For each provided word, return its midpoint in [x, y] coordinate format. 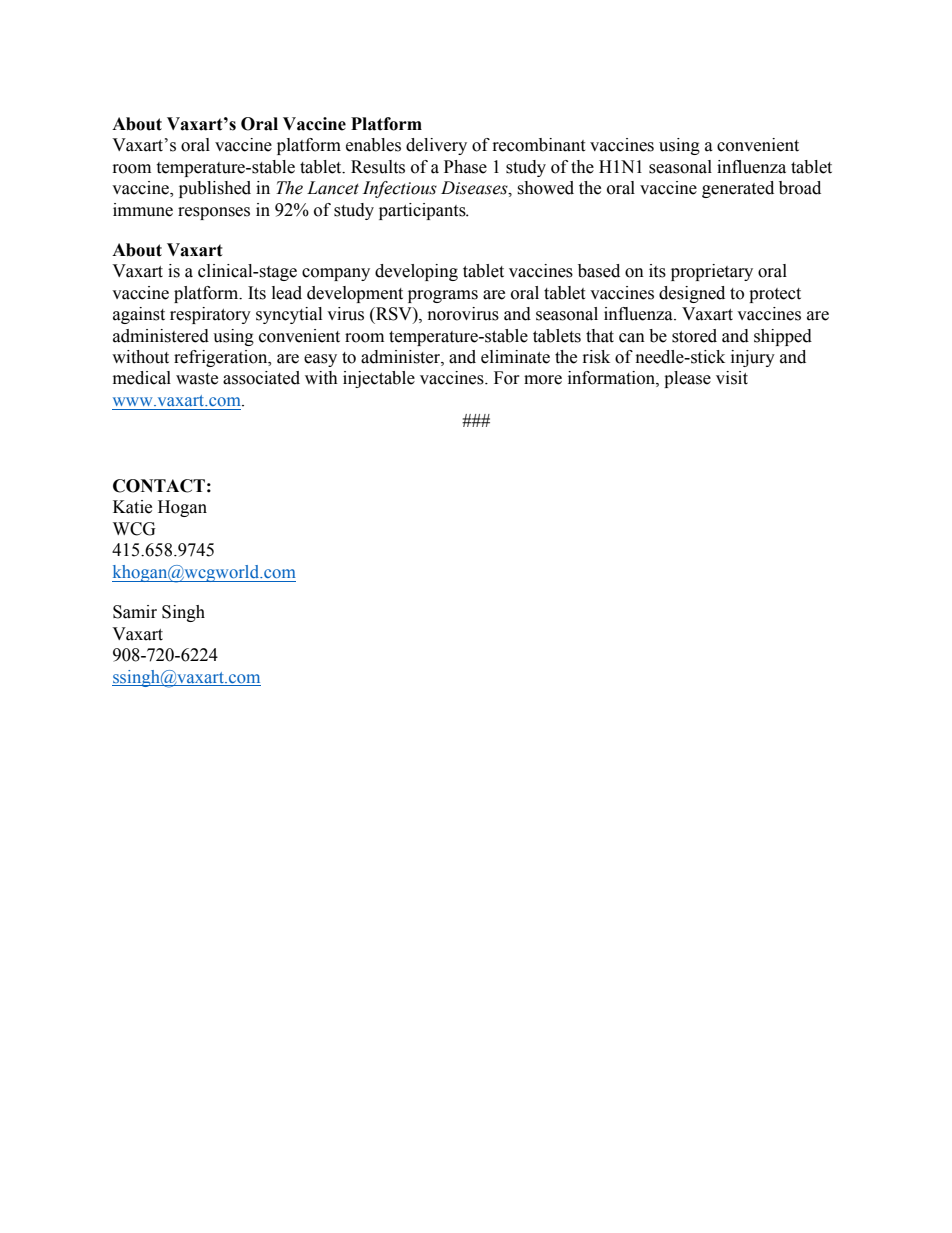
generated [738, 189]
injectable [379, 379]
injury [753, 358]
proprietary [712, 272]
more [543, 380]
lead [287, 293]
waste [197, 379]
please [687, 379]
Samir [135, 612]
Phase [465, 167]
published [215, 189]
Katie [132, 507]
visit [732, 378]
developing [416, 272]
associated [261, 378]
